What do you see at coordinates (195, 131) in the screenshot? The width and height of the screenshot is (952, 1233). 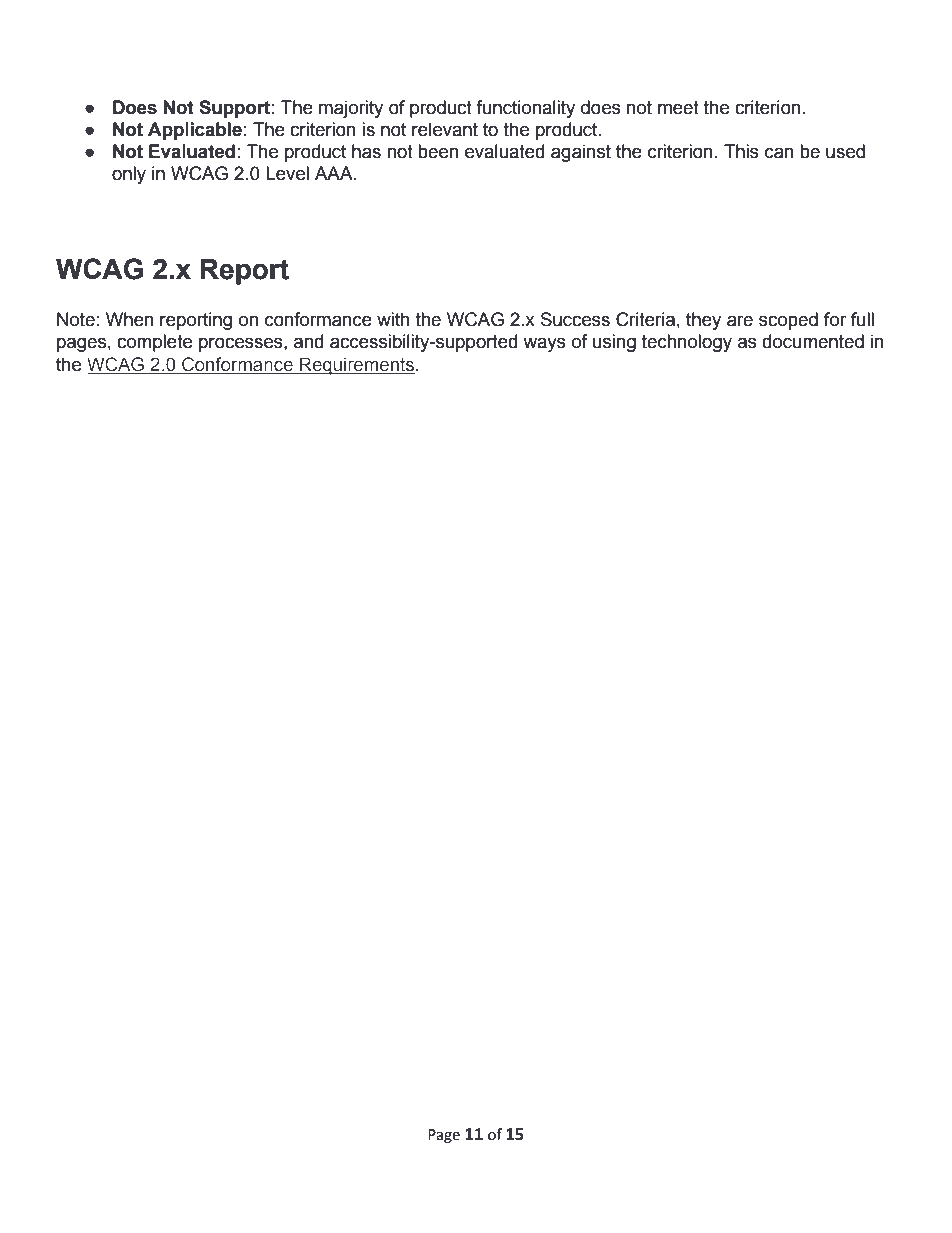 I see `Applicable` at bounding box center [195, 131].
